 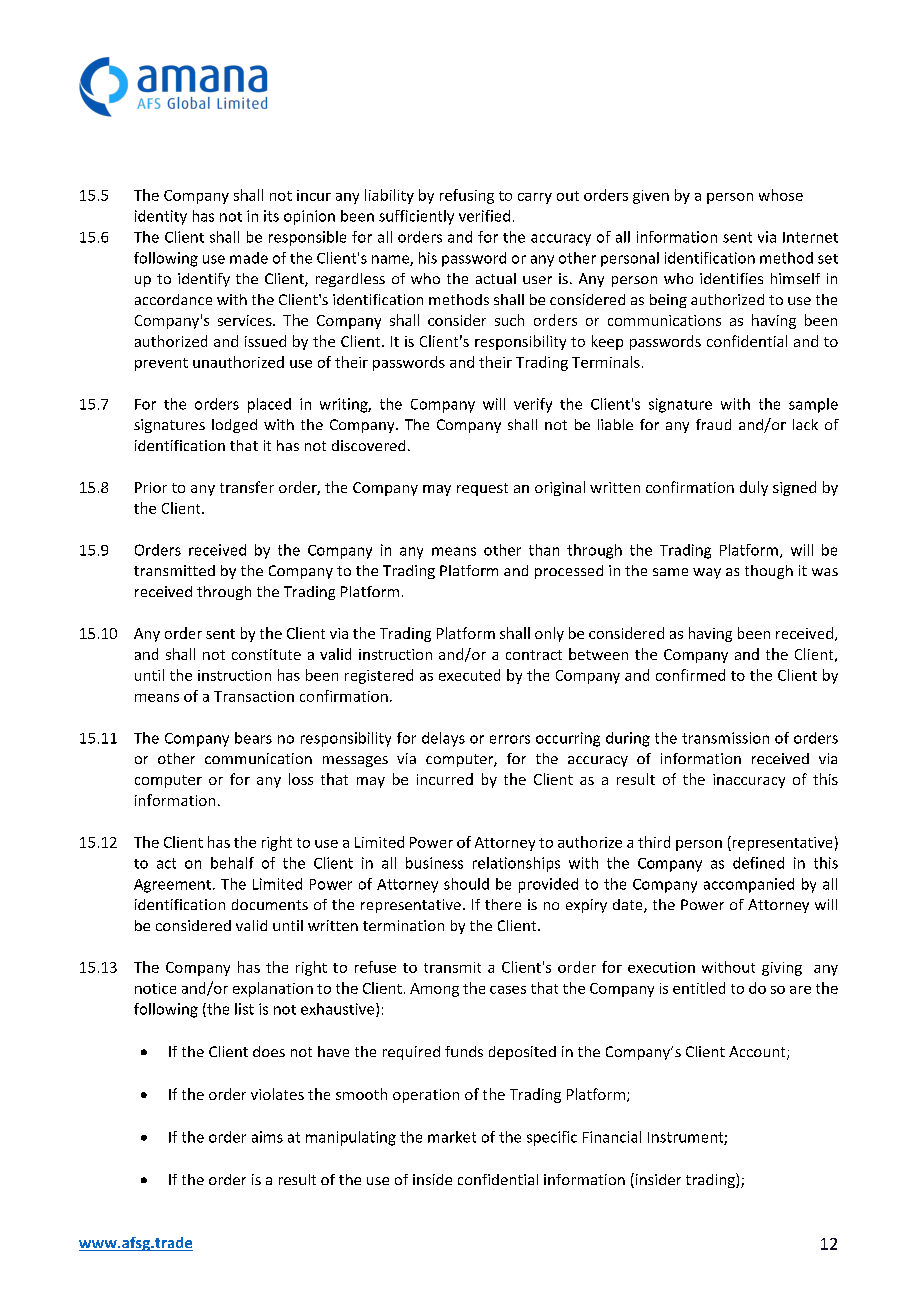 I want to click on whose, so click(x=781, y=195).
